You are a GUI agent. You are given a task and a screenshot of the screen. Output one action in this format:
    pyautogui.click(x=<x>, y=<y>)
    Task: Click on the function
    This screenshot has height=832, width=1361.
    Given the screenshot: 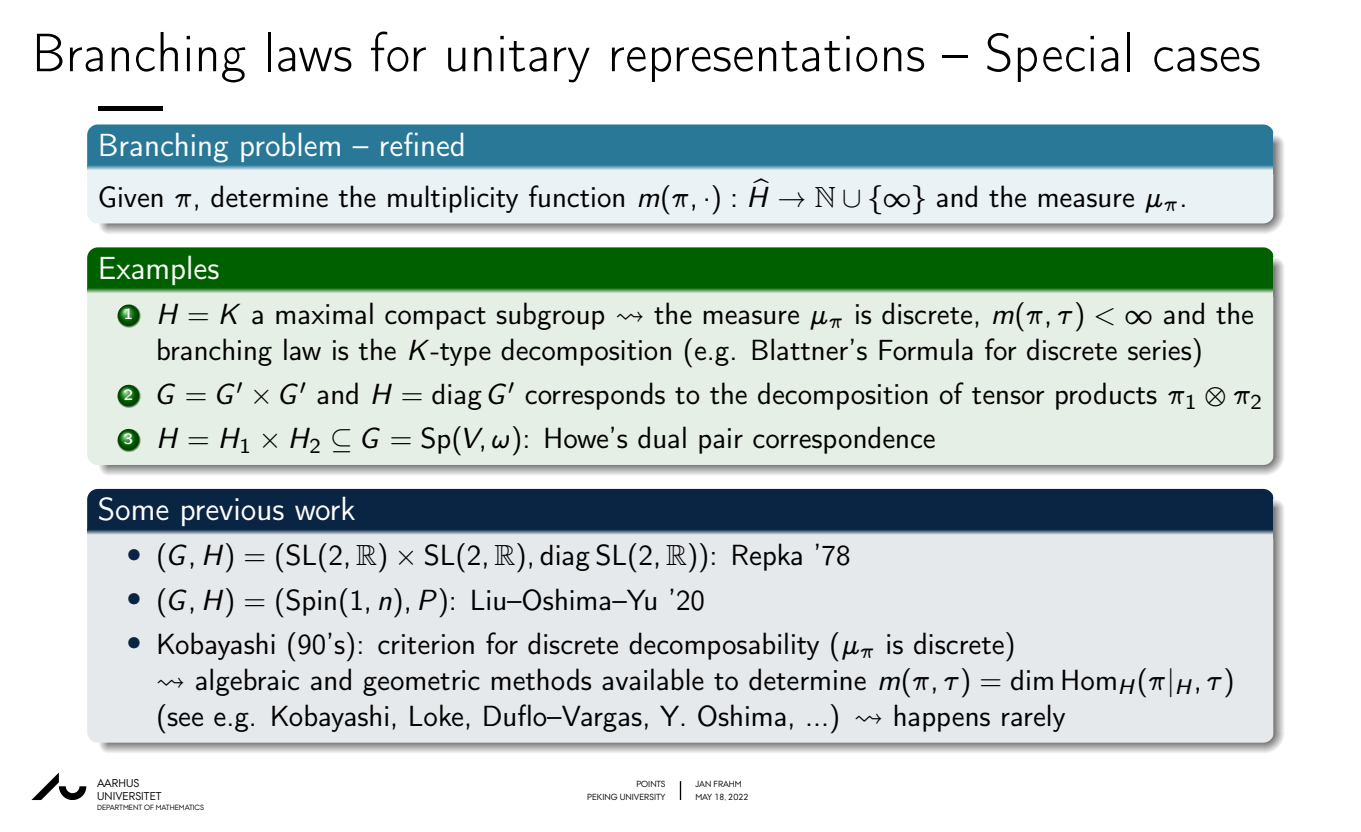 What is the action you would take?
    pyautogui.click(x=576, y=196)
